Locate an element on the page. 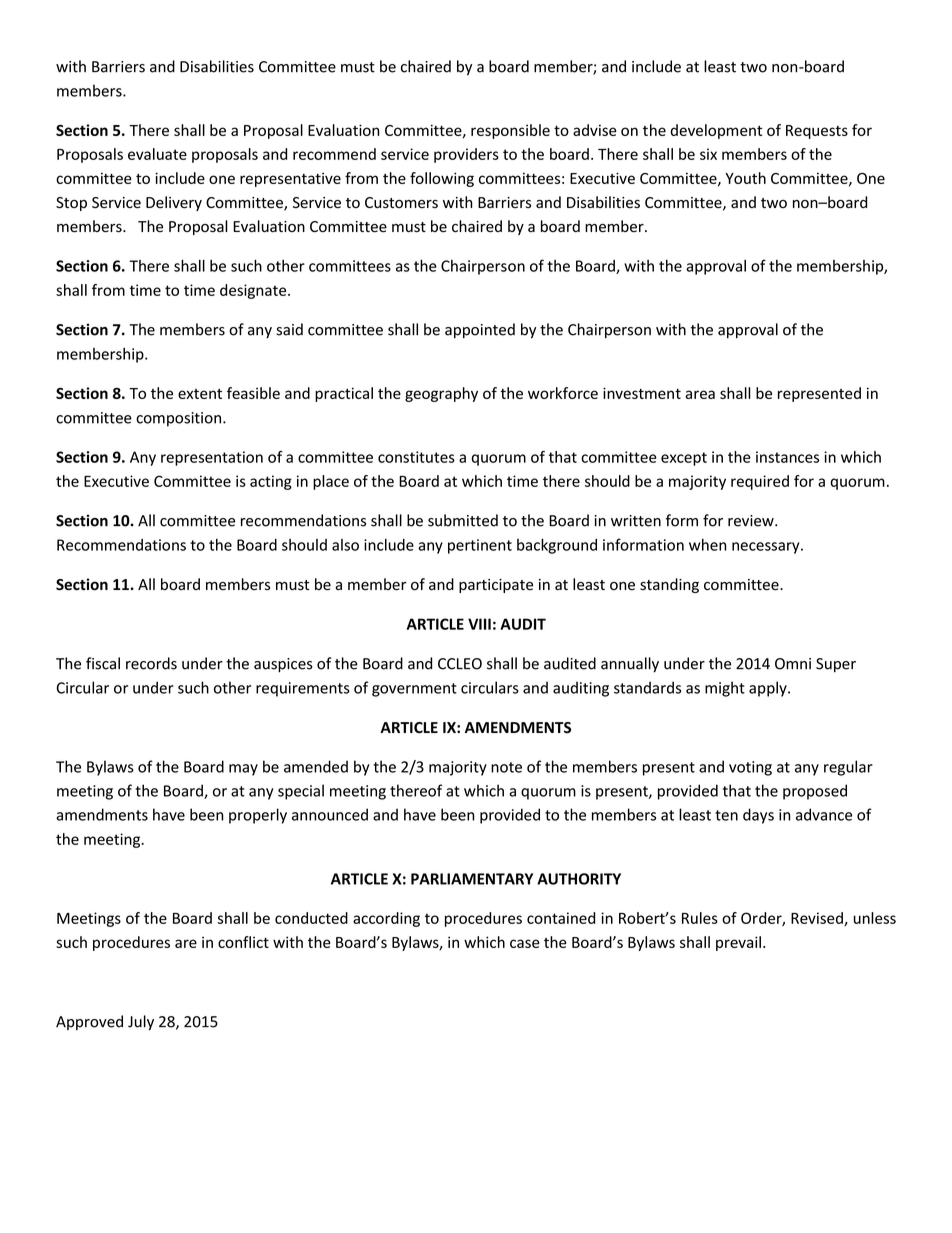 Image resolution: width=952 pixels, height=1233 pixels. when is located at coordinates (708, 545).
